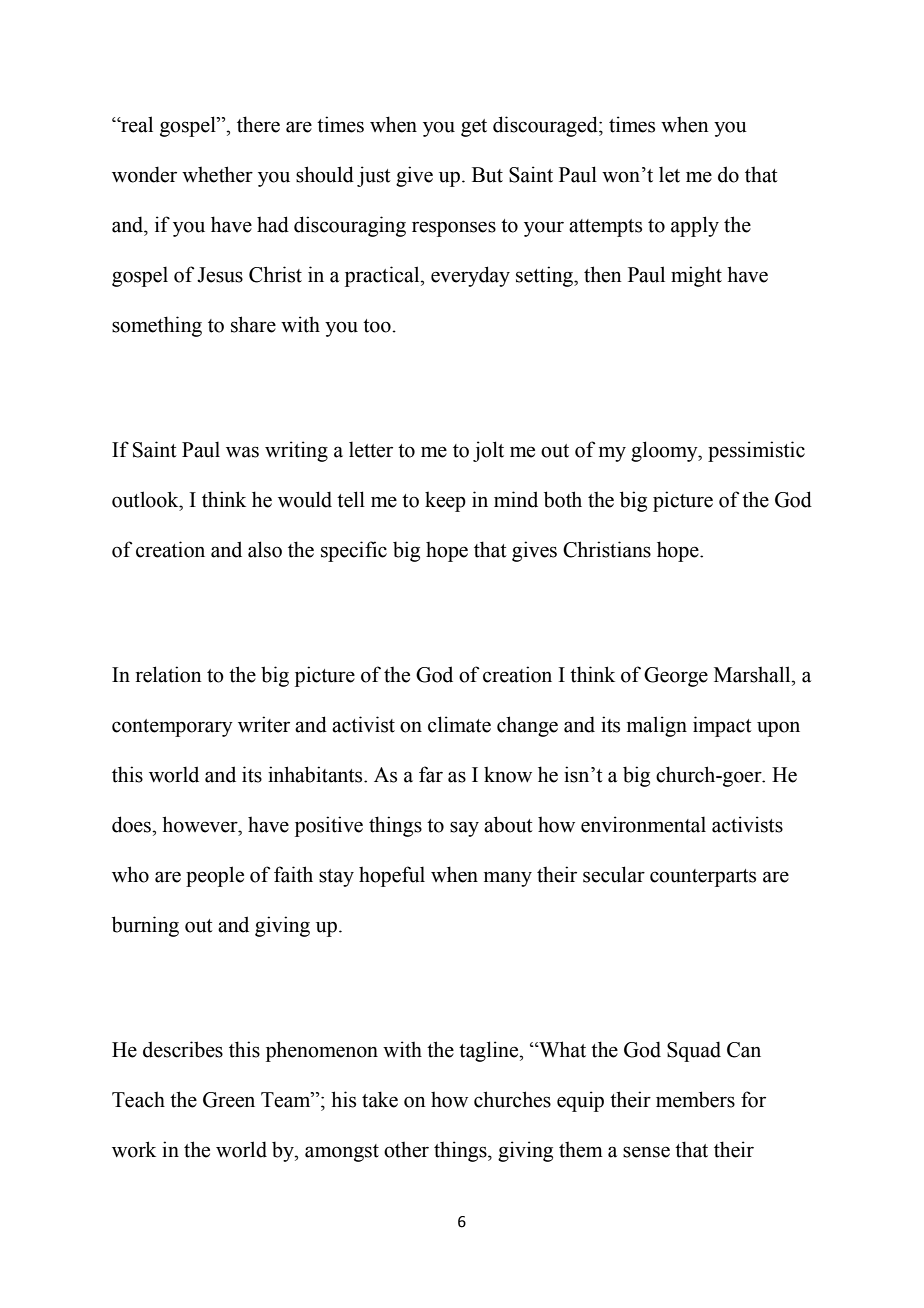  Describe the element at coordinates (217, 174) in the page. I see `whether` at that location.
